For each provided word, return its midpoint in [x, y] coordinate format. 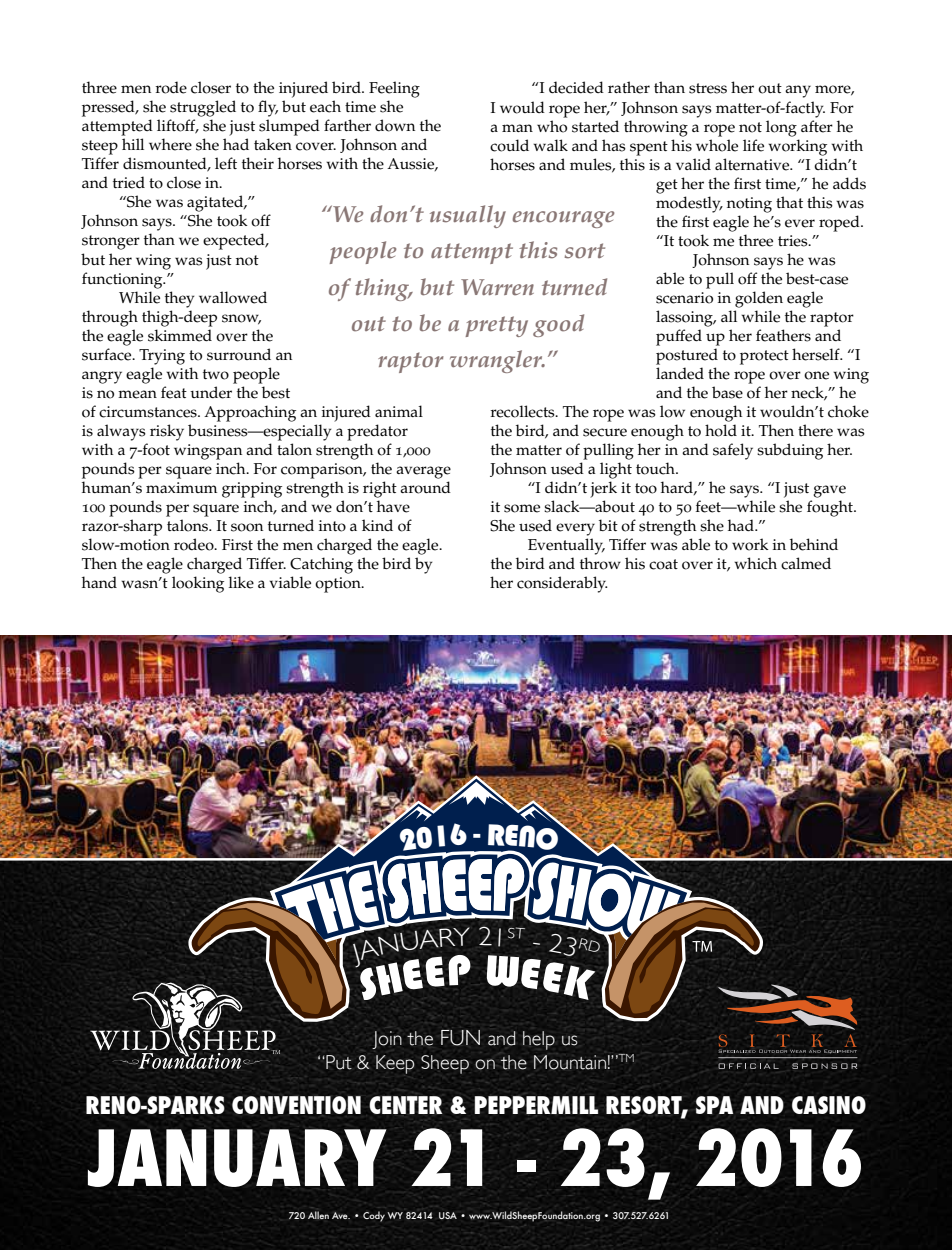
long [781, 128]
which [755, 563]
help [539, 1040]
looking [198, 584]
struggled [203, 108]
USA [448, 1215]
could [509, 145]
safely [733, 451]
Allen [318, 1215]
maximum [181, 487]
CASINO [829, 1105]
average [423, 472]
